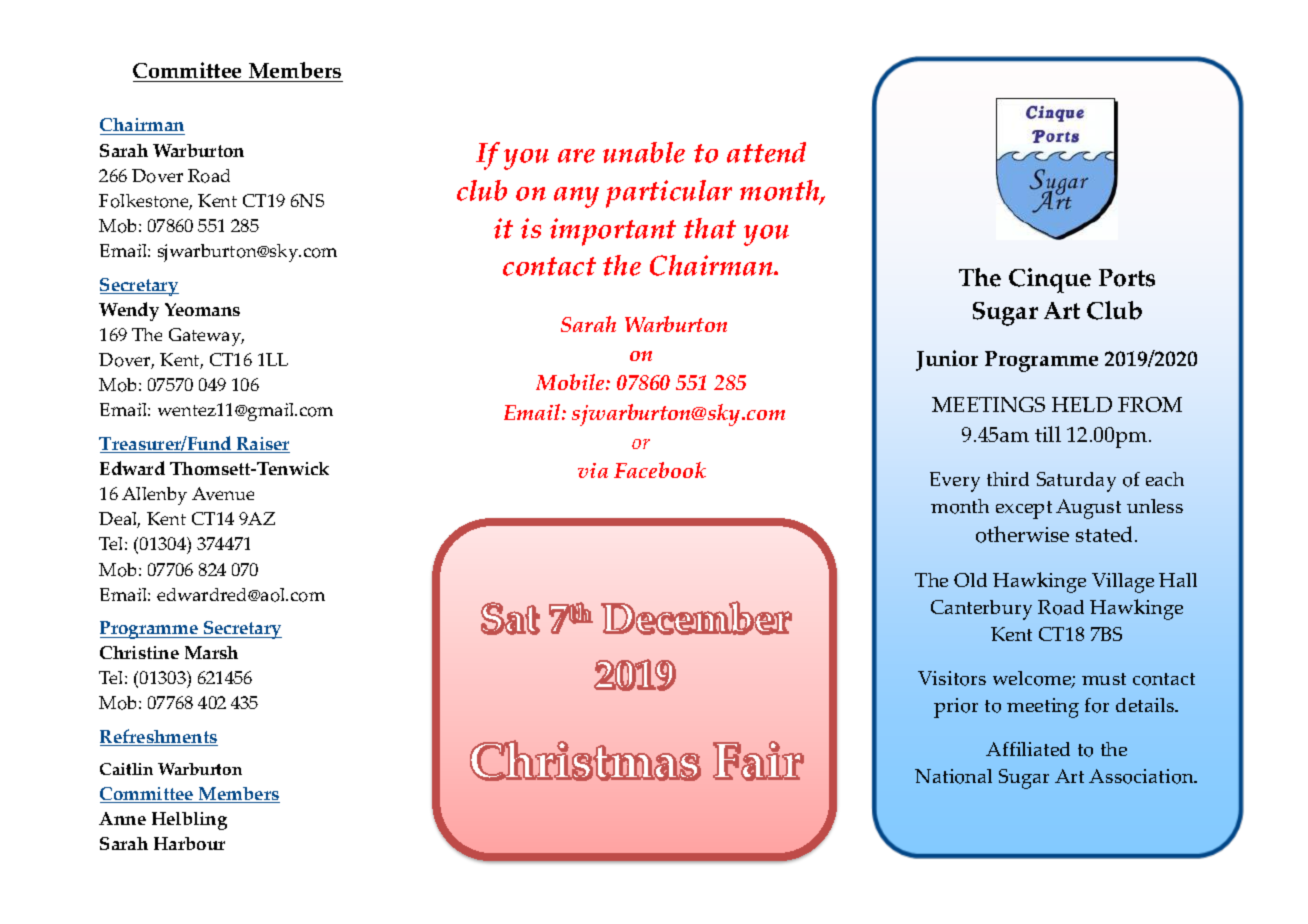 The image size is (1308, 924). I want to click on Harbour, so click(189, 843).
